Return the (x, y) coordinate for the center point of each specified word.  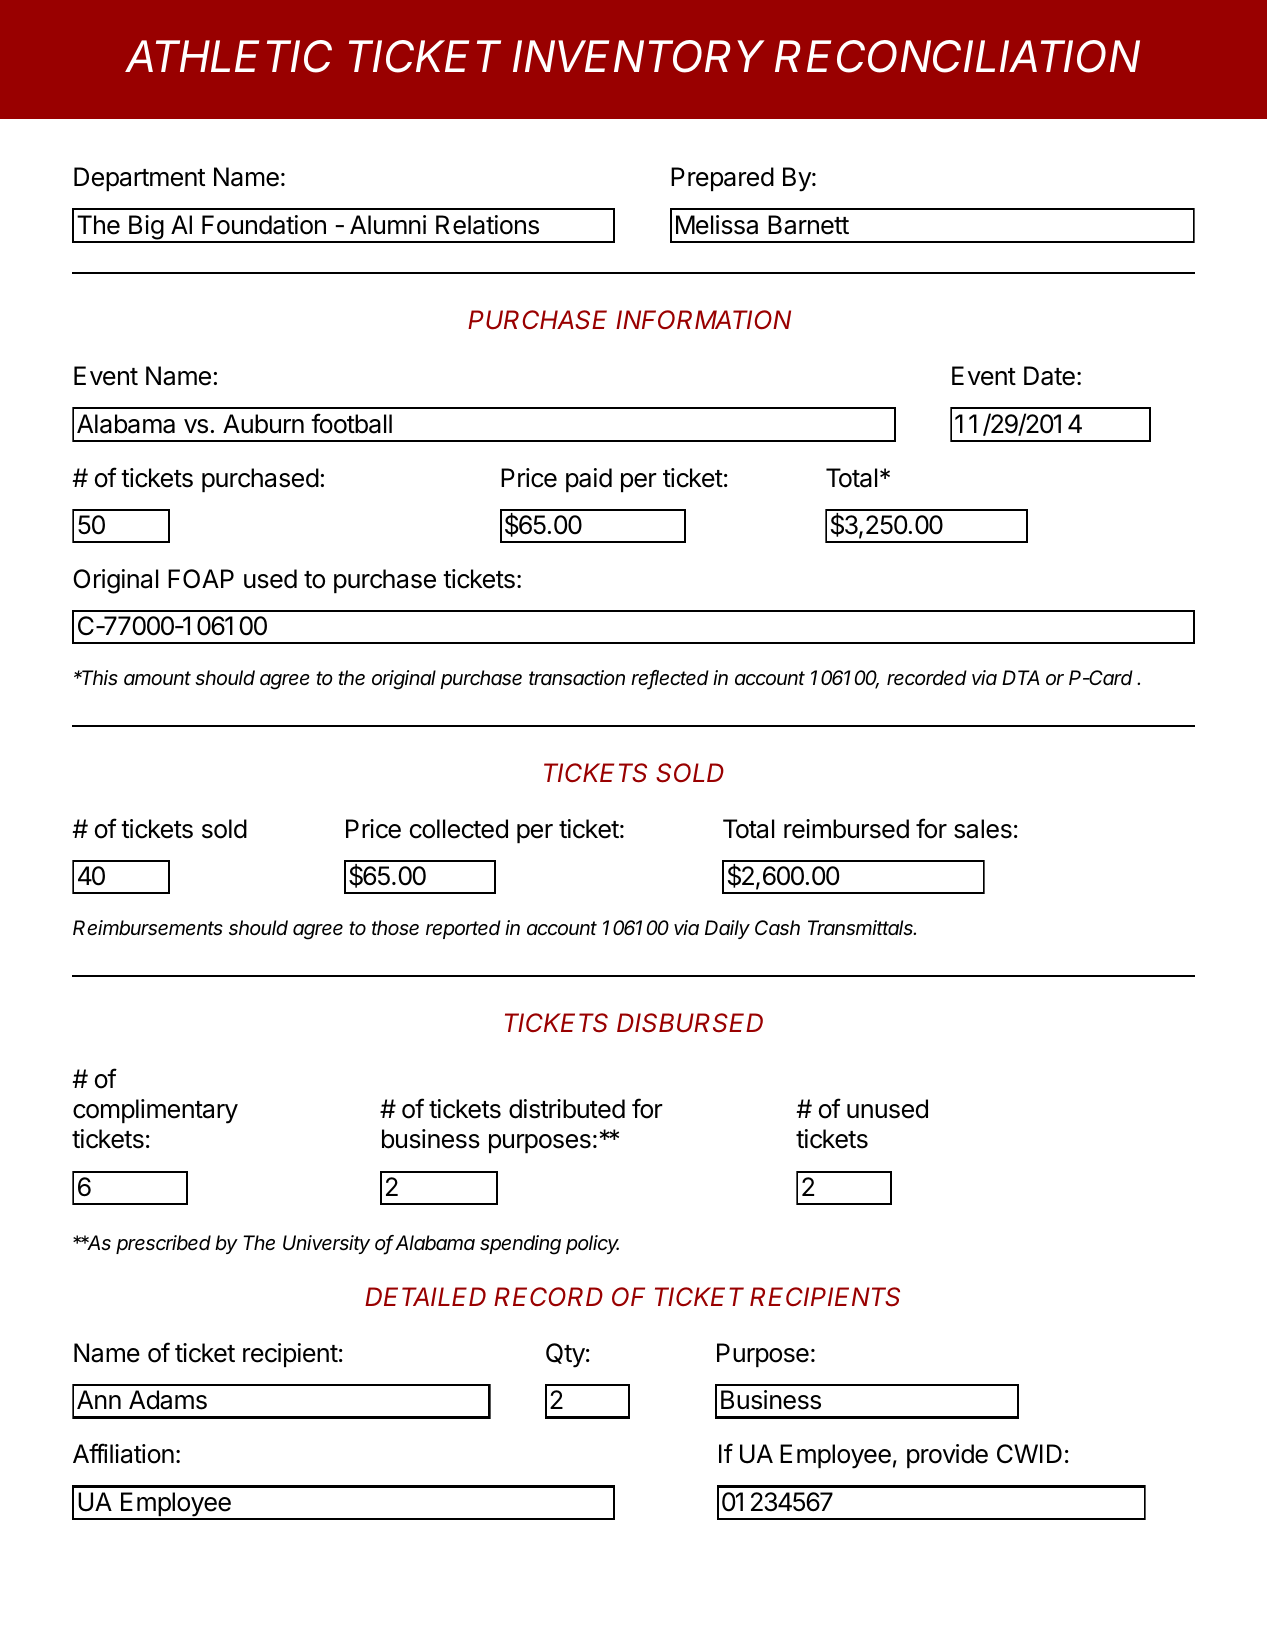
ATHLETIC (228, 56)
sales (983, 829)
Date (1049, 376)
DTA (1021, 677)
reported (463, 929)
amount (157, 678)
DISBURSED (690, 1023)
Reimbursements (148, 928)
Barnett (808, 225)
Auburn (263, 424)
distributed (567, 1109)
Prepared (722, 179)
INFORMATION (703, 319)
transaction (577, 678)
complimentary (155, 1111)
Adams (168, 1400)
